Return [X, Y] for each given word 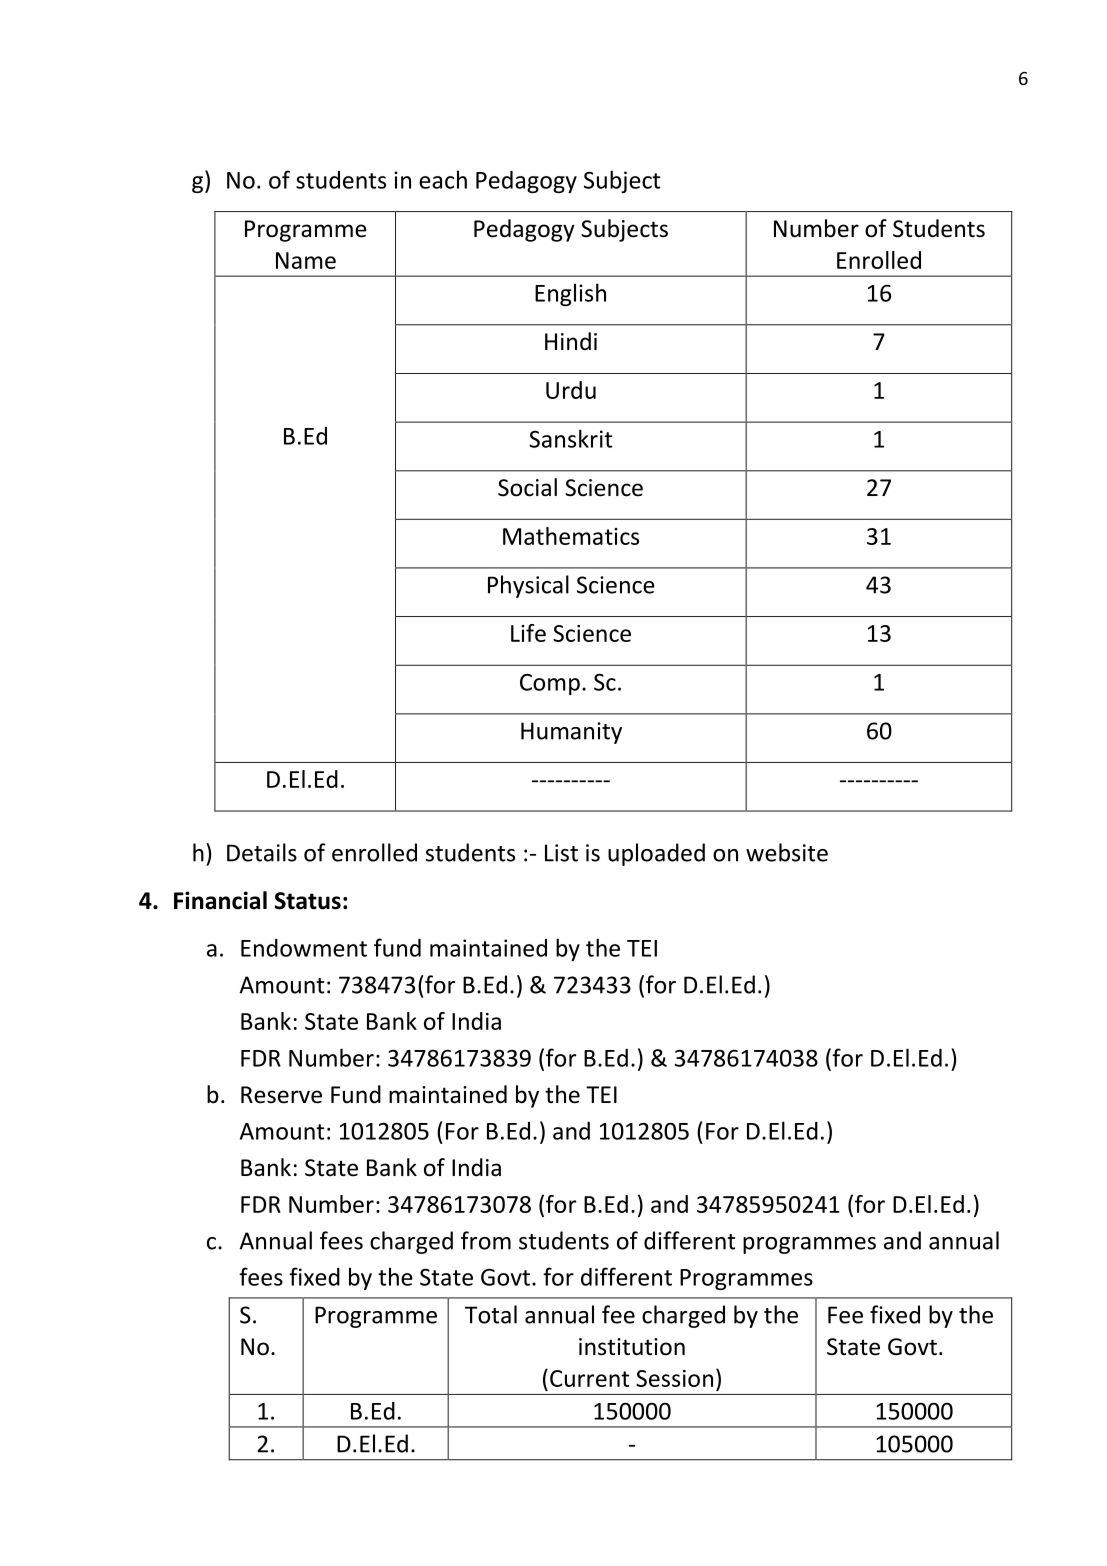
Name [306, 260]
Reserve [281, 1095]
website [787, 852]
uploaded [656, 854]
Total [491, 1314]
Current [589, 1378]
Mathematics [571, 536]
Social [527, 487]
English [570, 294]
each [443, 179]
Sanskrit [570, 438]
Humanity [571, 733]
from [486, 1240]
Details [262, 852]
